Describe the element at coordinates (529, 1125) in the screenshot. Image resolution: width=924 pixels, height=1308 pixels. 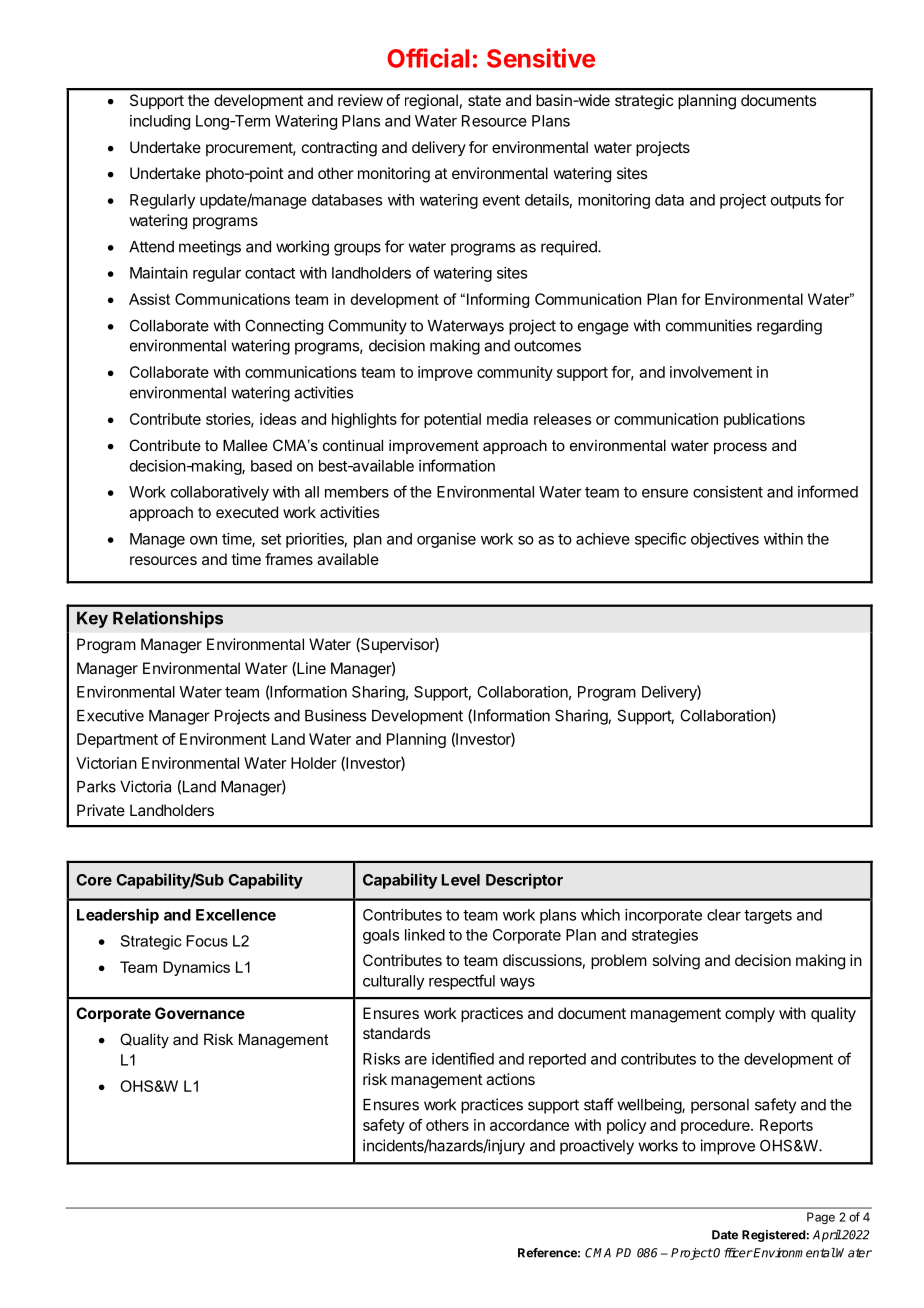
I see `accordance` at that location.
